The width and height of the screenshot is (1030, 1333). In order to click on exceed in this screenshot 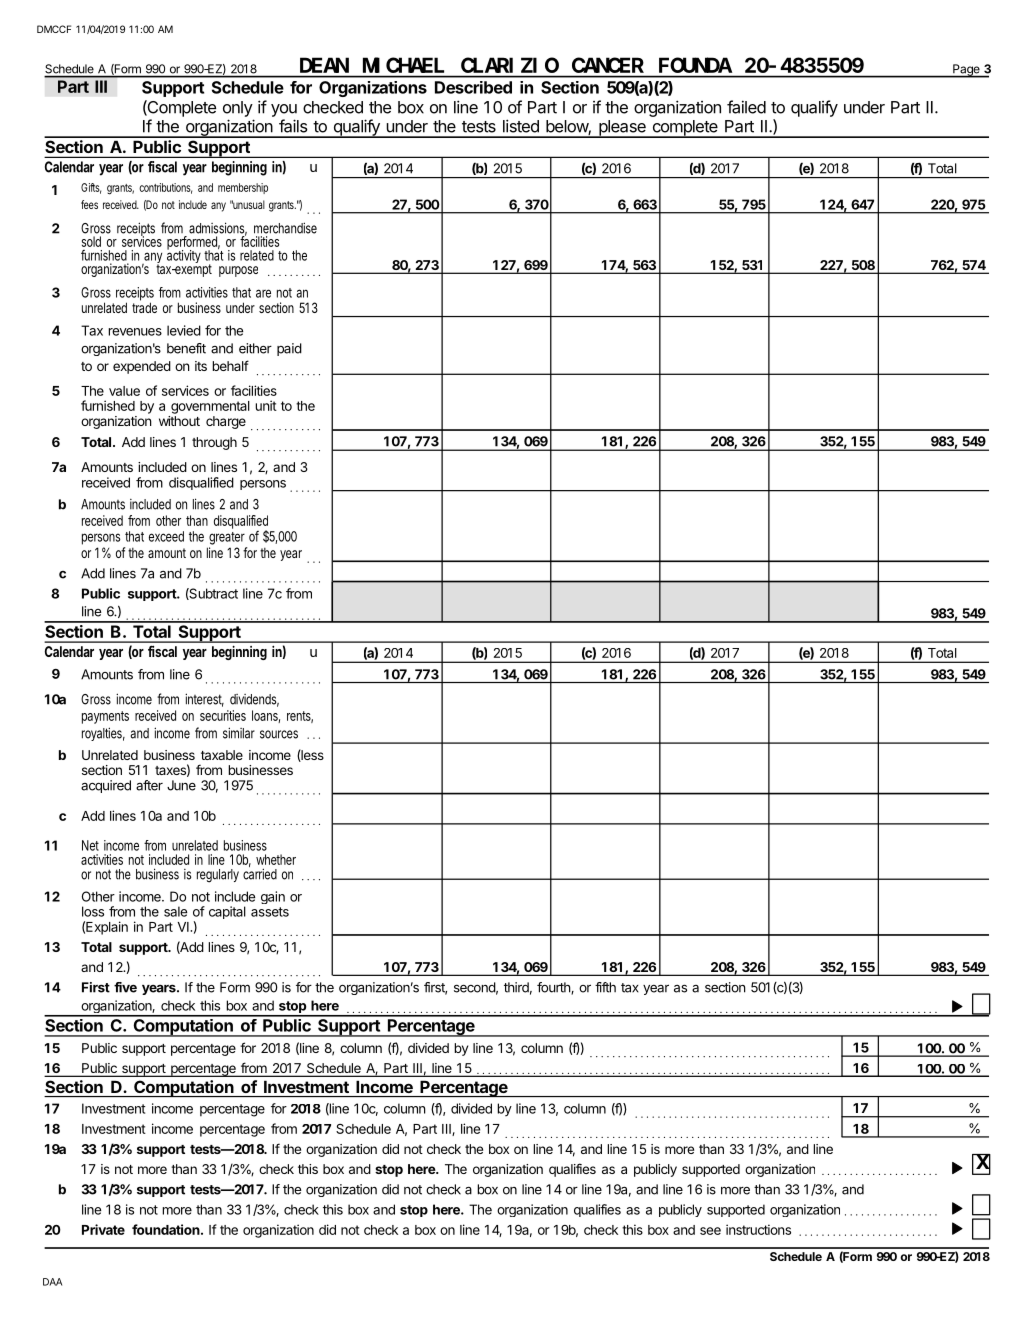, I will do `click(166, 536)`.
